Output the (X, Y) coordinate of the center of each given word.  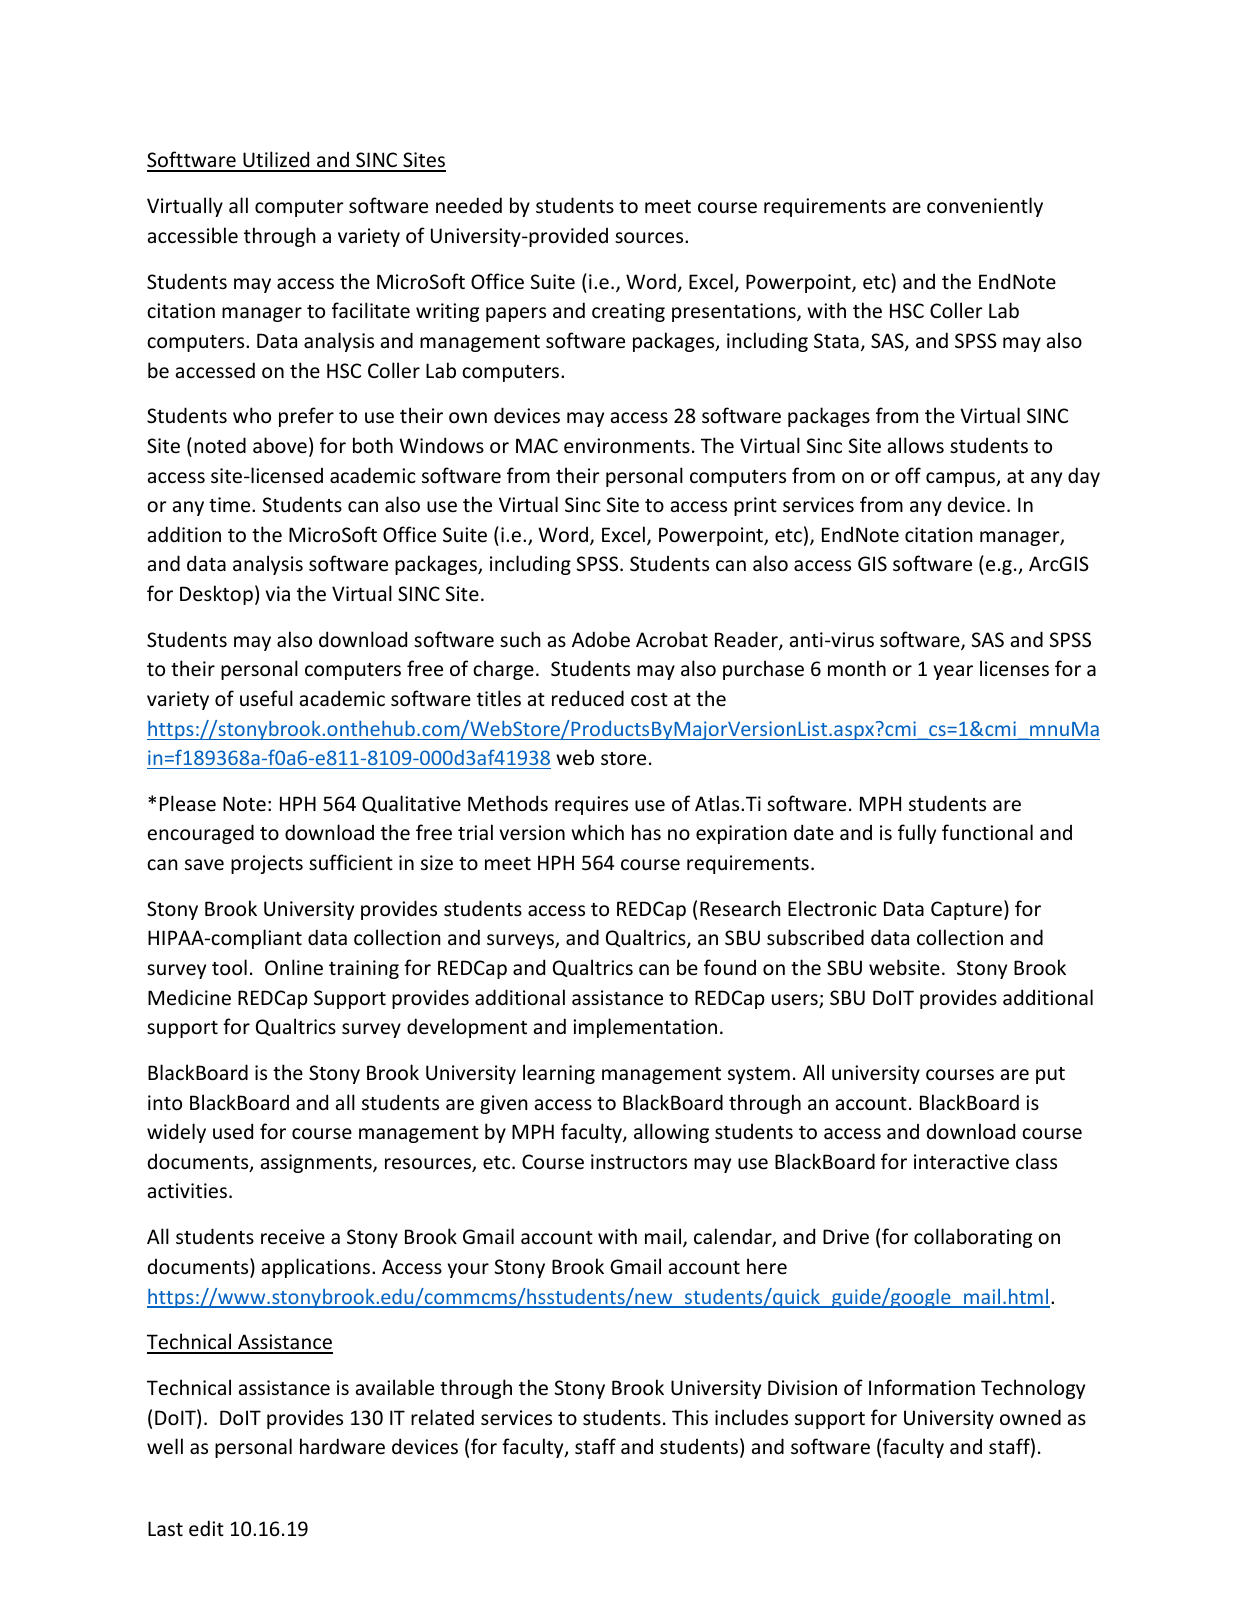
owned (1030, 1417)
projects (267, 864)
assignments (317, 1163)
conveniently (985, 207)
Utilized (276, 161)
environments (627, 446)
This (690, 1417)
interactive (961, 1162)
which (597, 832)
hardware (342, 1446)
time (231, 504)
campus (962, 479)
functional (987, 832)
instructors (639, 1162)
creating (628, 312)
